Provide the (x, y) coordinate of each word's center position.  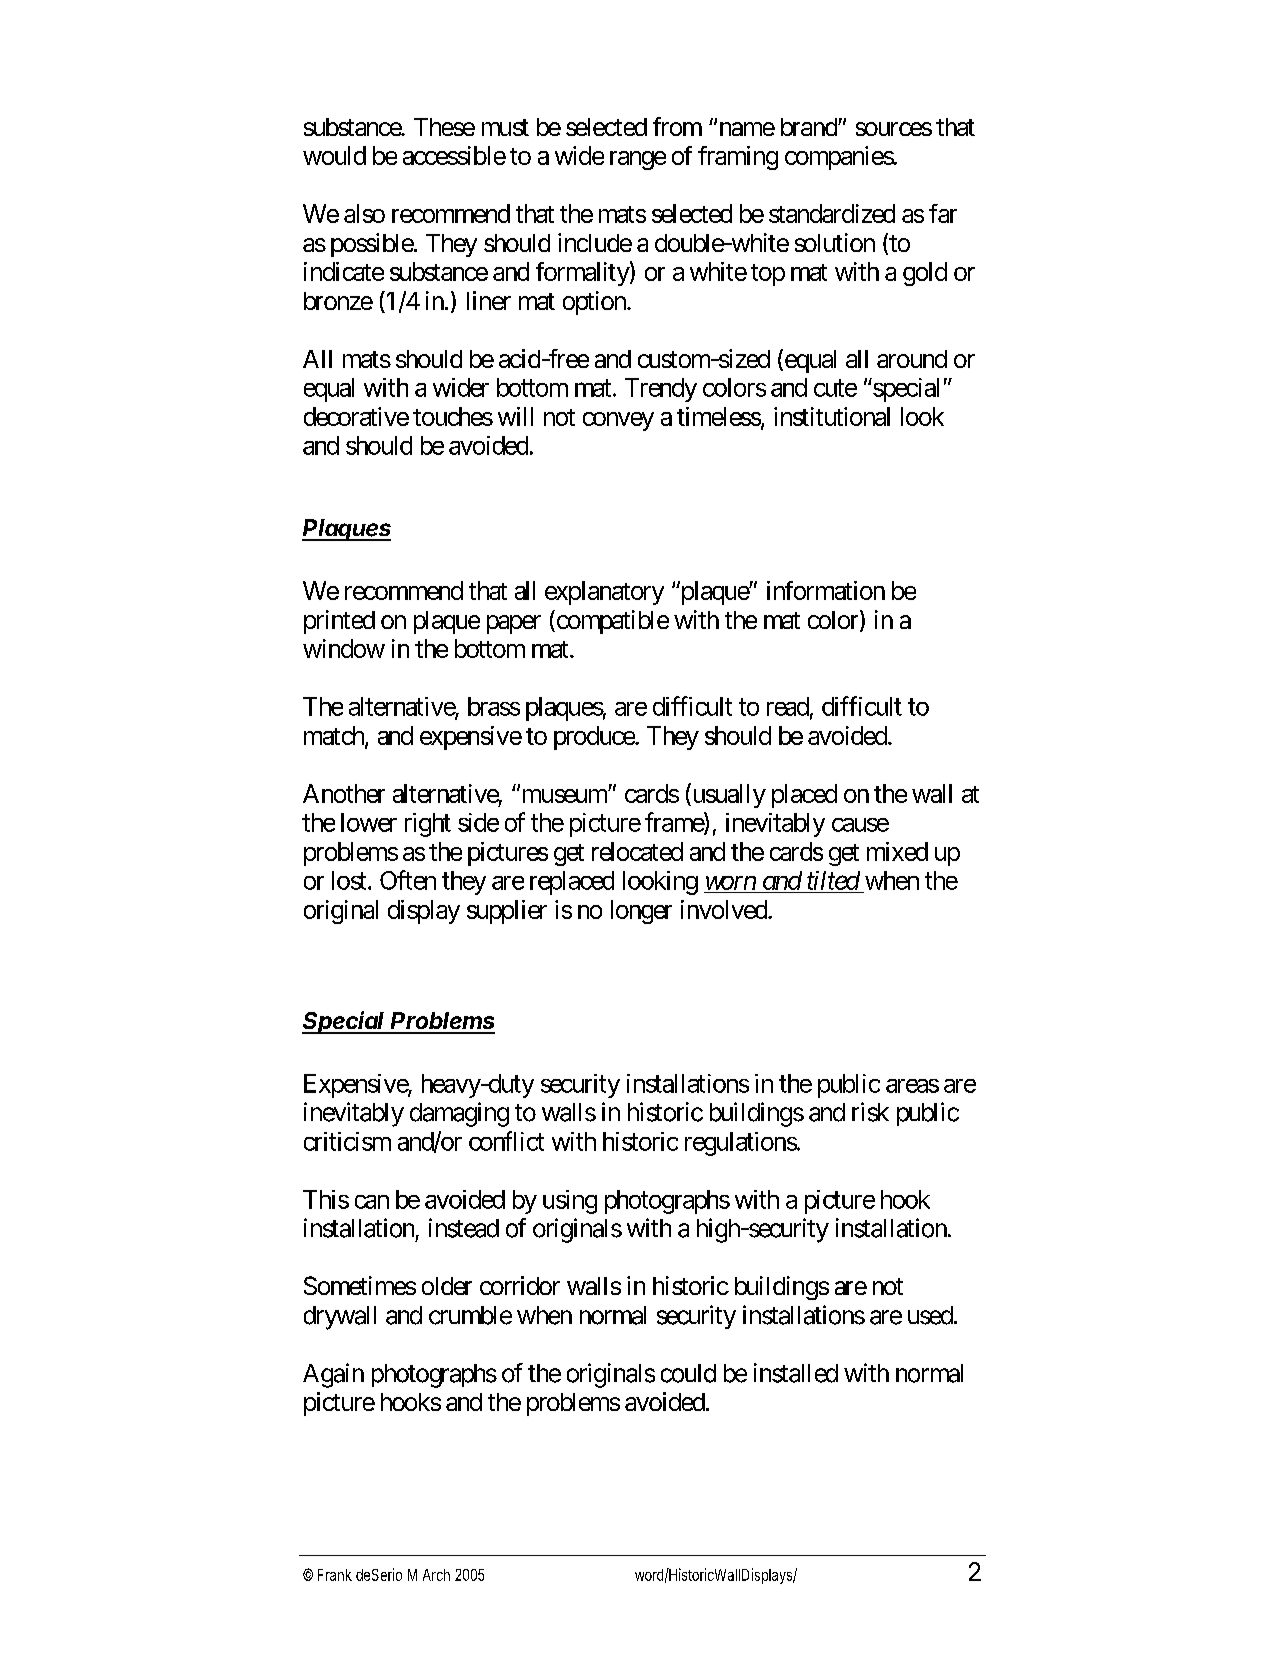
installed (796, 1373)
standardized (832, 213)
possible (372, 245)
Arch (436, 1575)
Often (408, 880)
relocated (637, 851)
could (688, 1373)
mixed (897, 851)
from (677, 126)
